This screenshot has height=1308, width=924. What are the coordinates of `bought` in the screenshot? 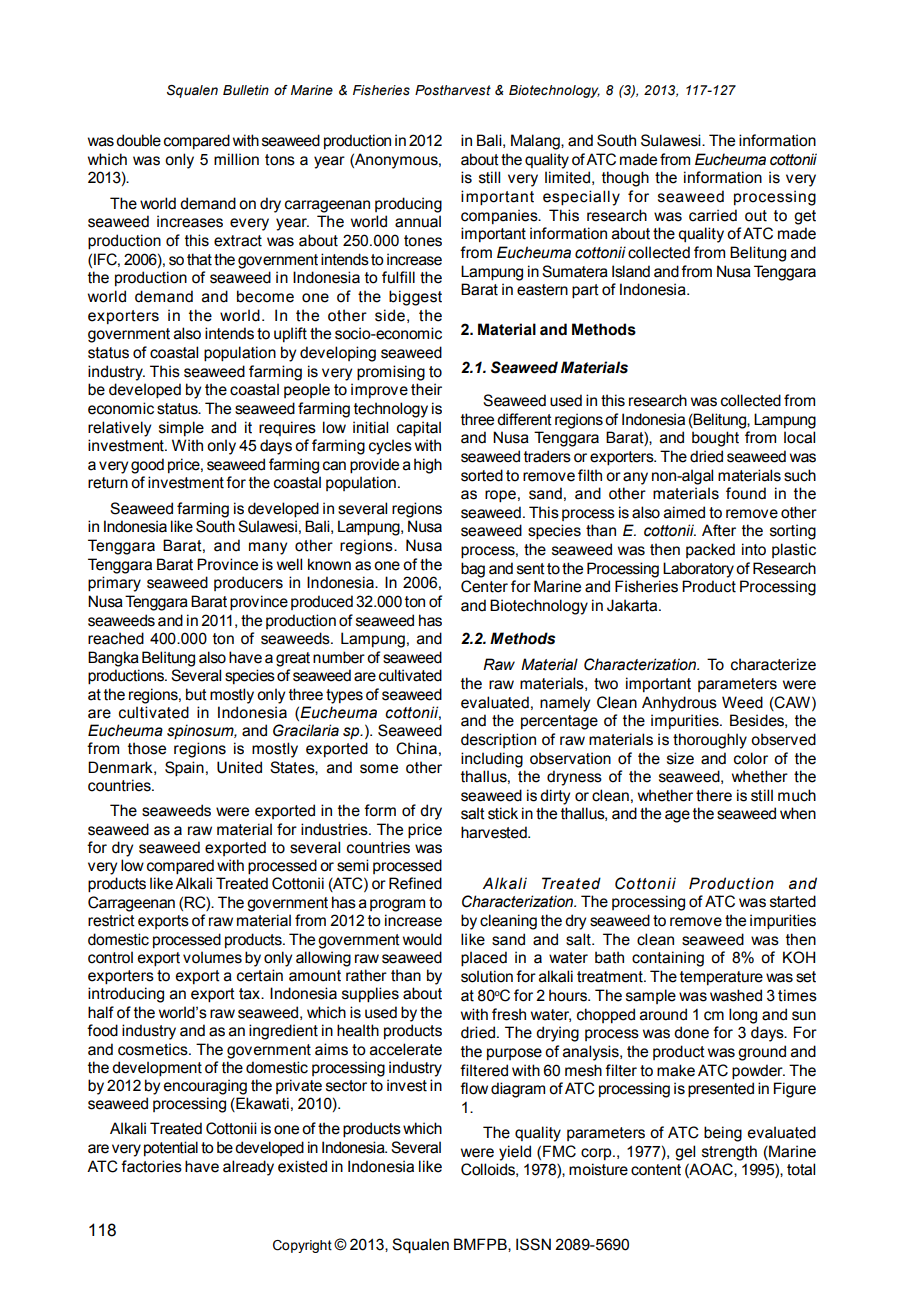 It's located at (715, 439).
